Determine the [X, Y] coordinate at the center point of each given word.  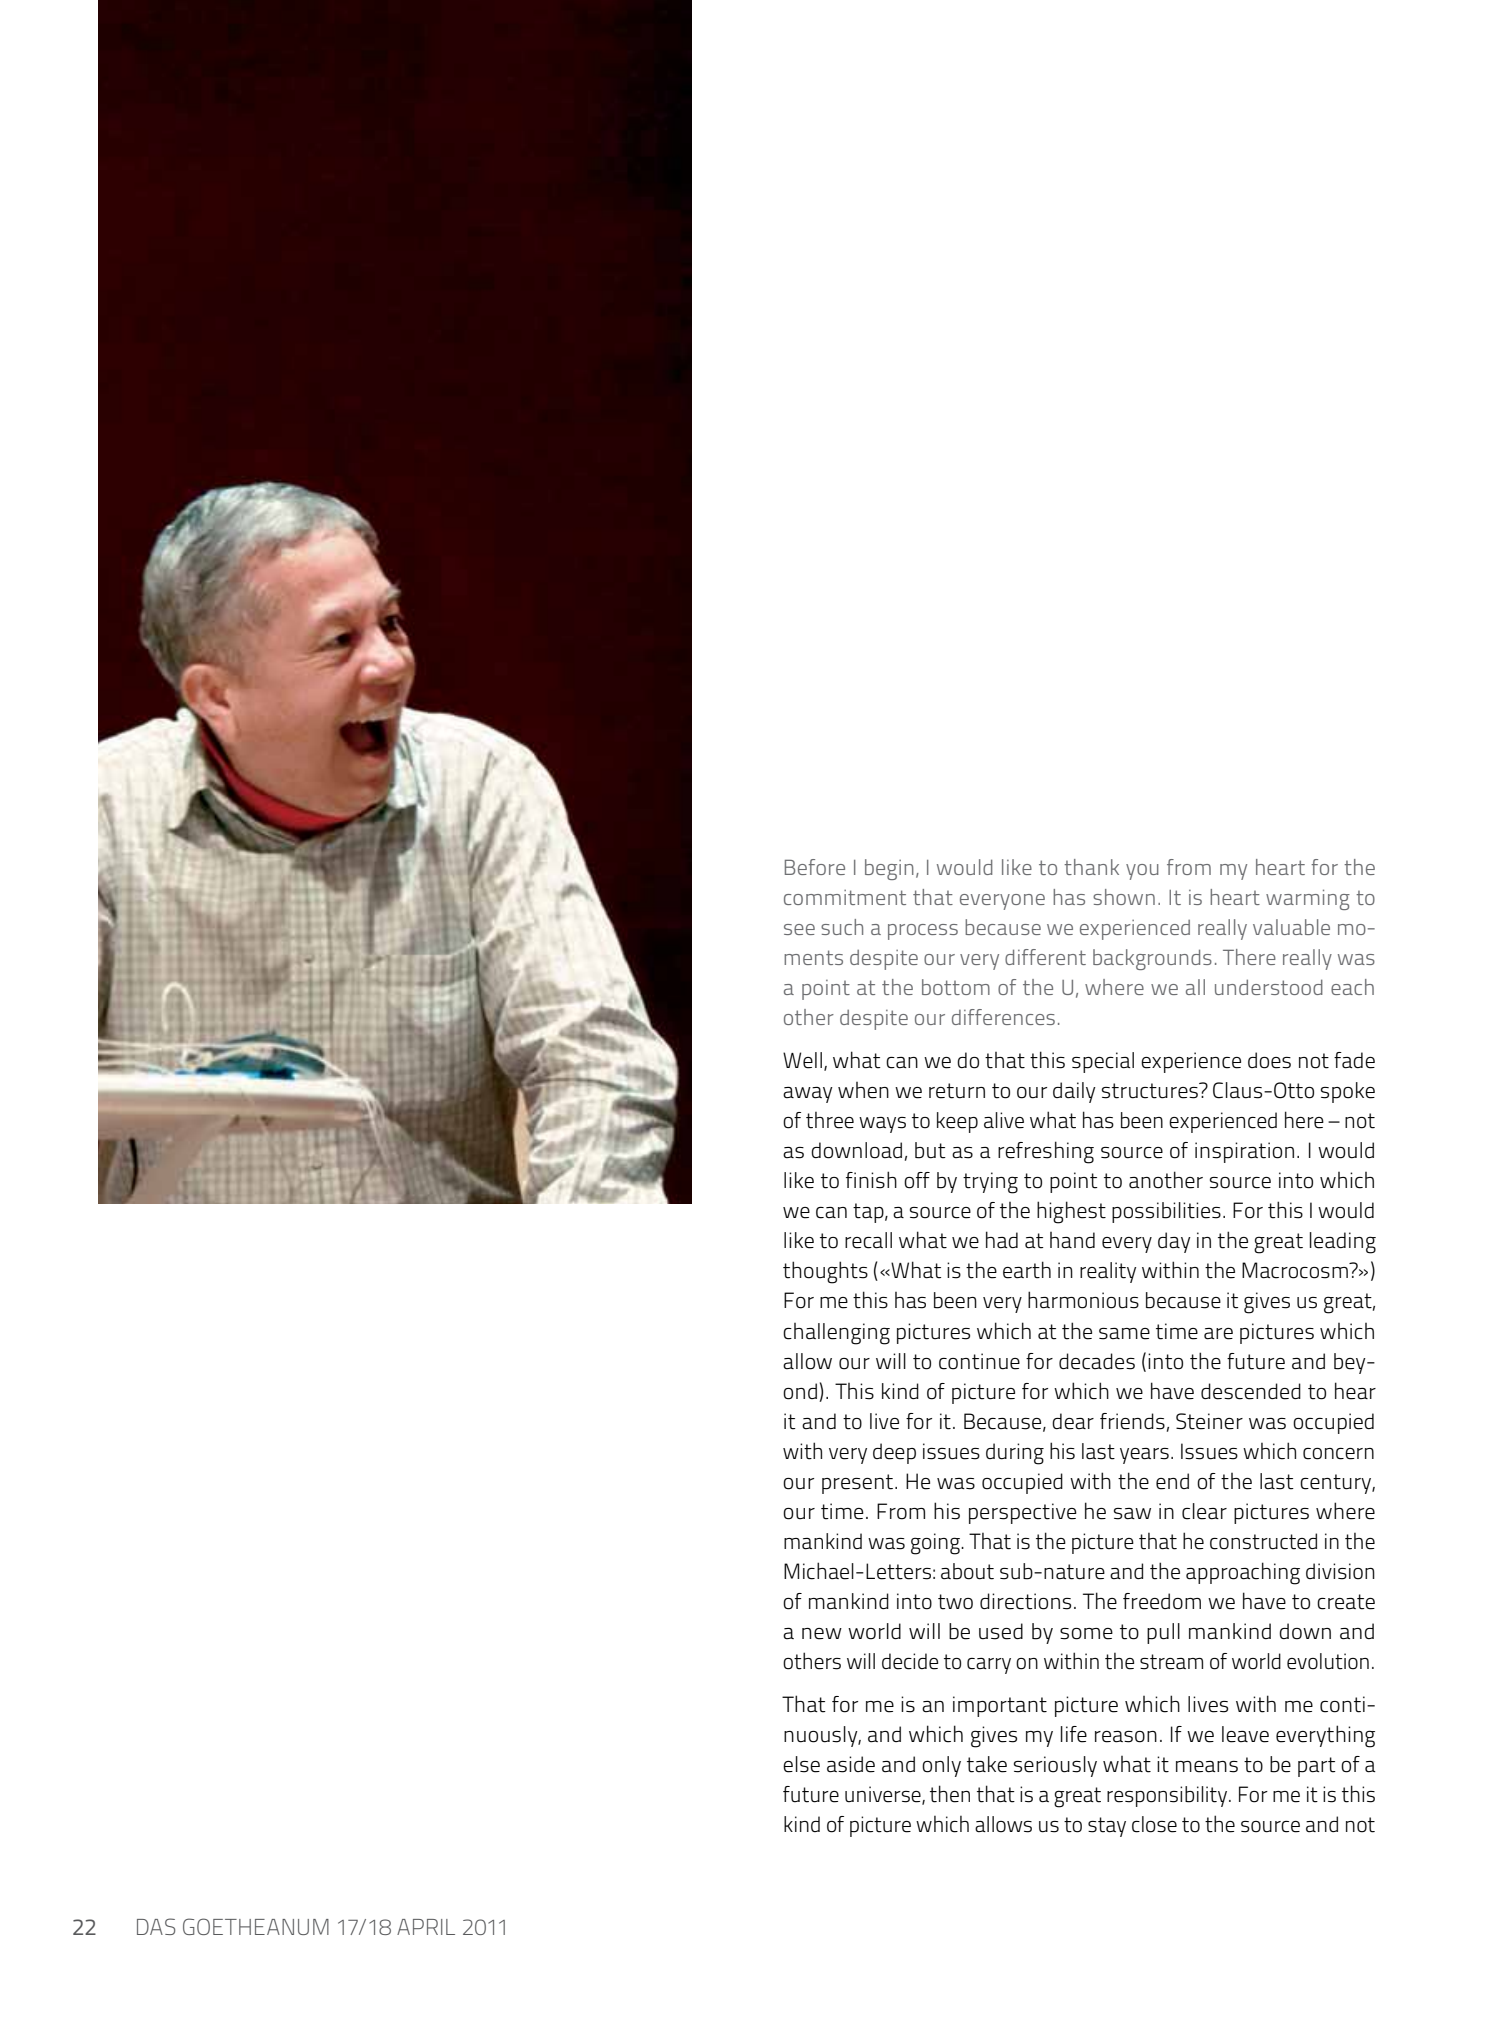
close [1154, 1824]
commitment [845, 897]
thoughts [825, 1272]
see [799, 929]
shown [1124, 897]
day [1174, 1242]
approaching [1243, 1573]
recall [868, 1240]
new [822, 1634]
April [426, 1927]
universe [884, 1795]
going [936, 1544]
